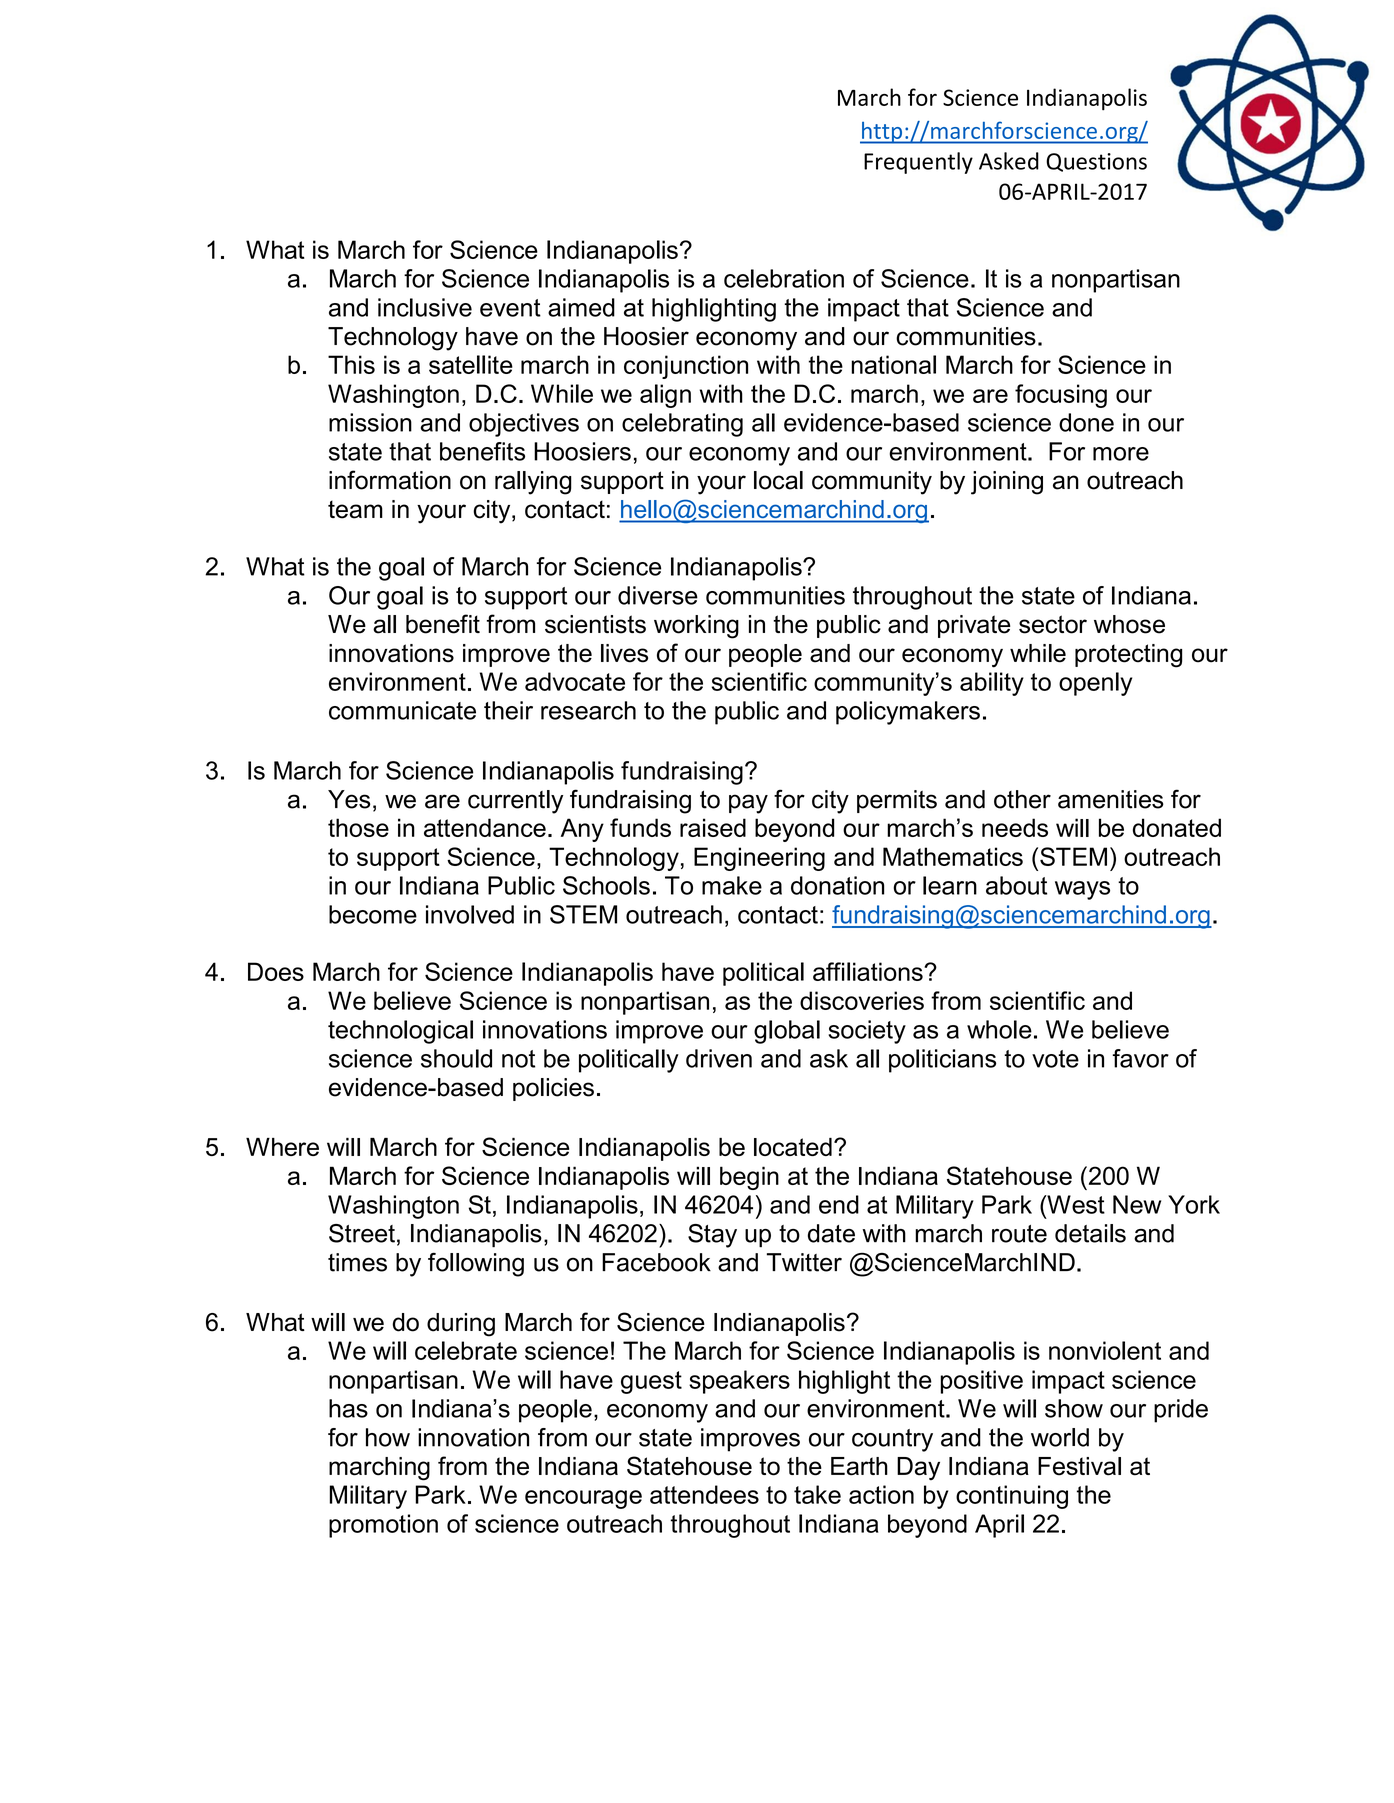 The width and height of the page is (1394, 1803). What do you see at coordinates (1075, 1204) in the page?
I see `West` at bounding box center [1075, 1204].
